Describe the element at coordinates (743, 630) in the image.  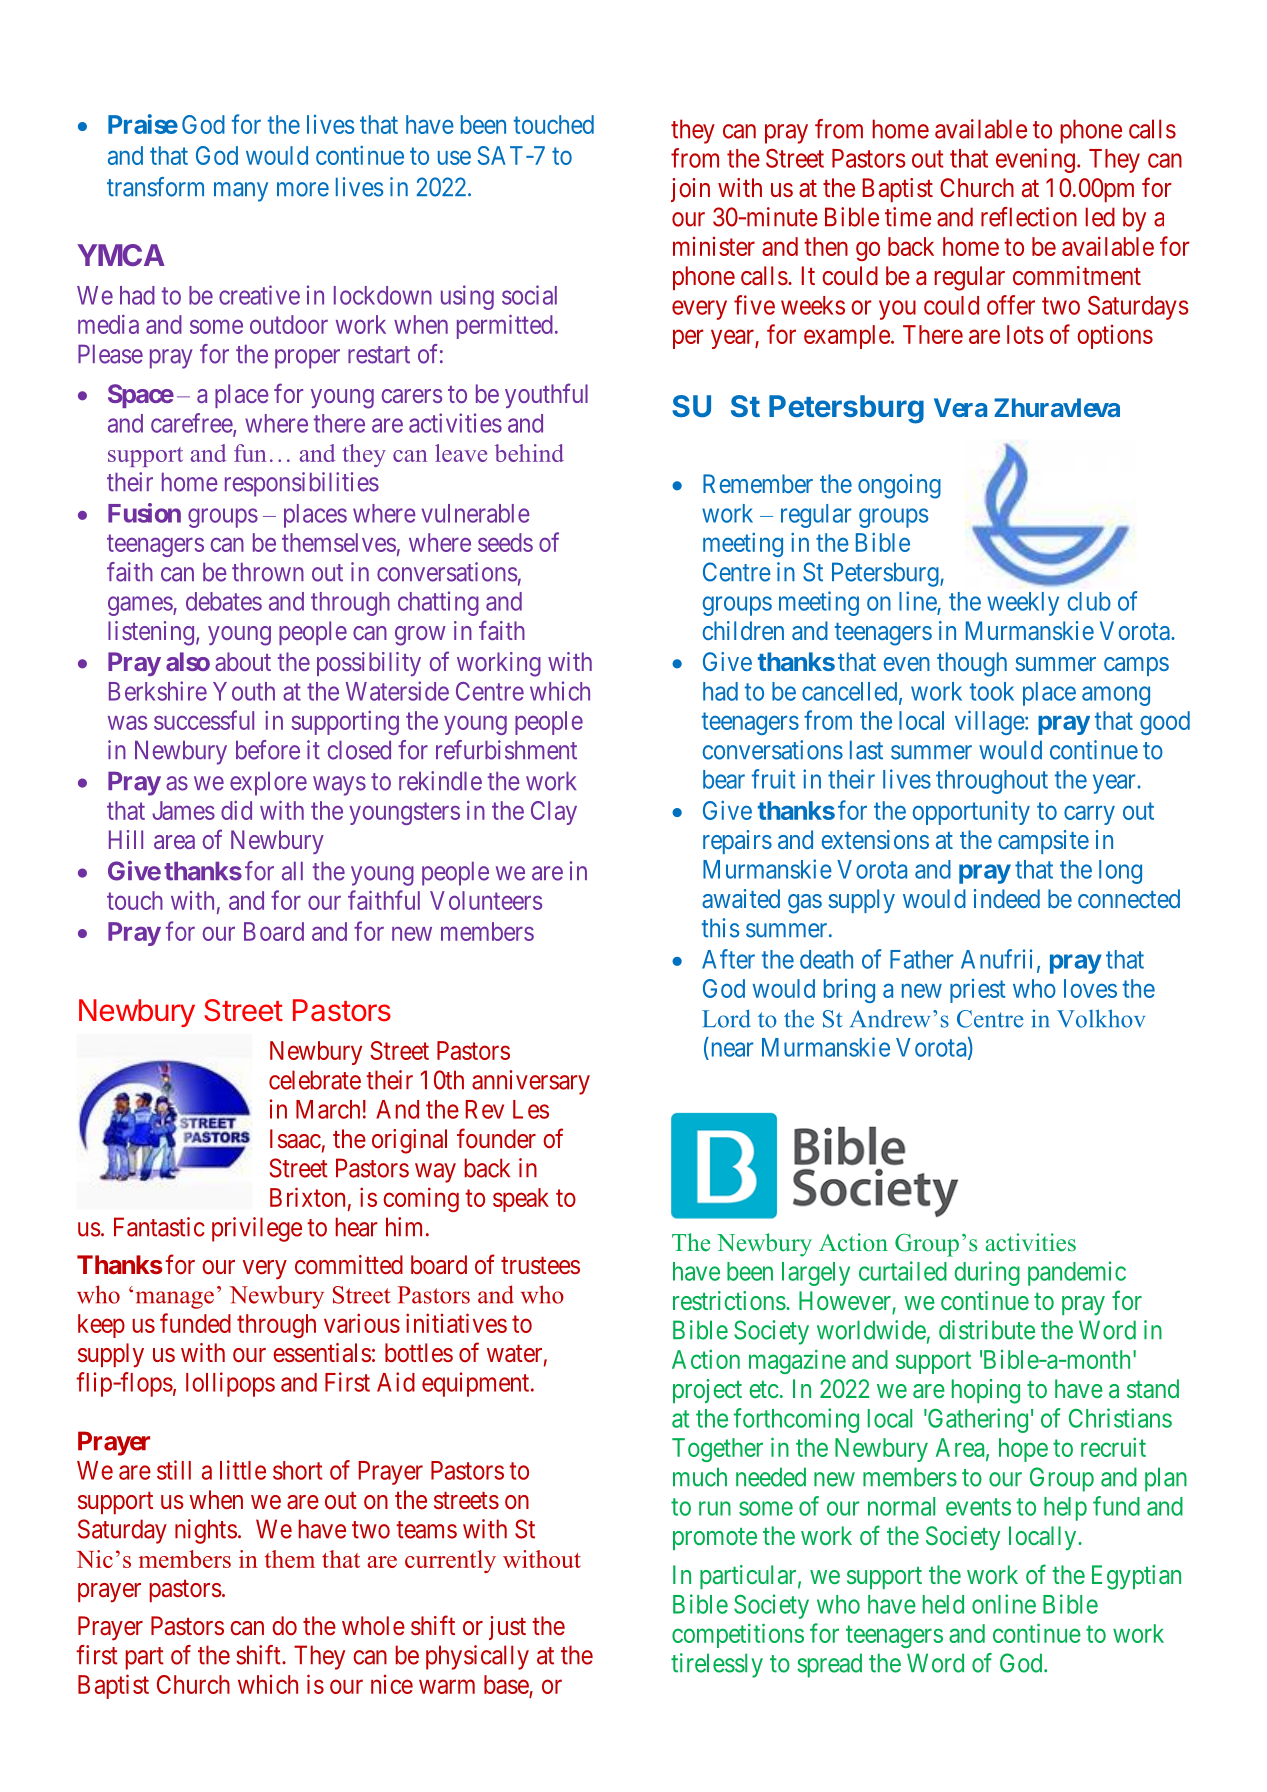
I see `children` at that location.
